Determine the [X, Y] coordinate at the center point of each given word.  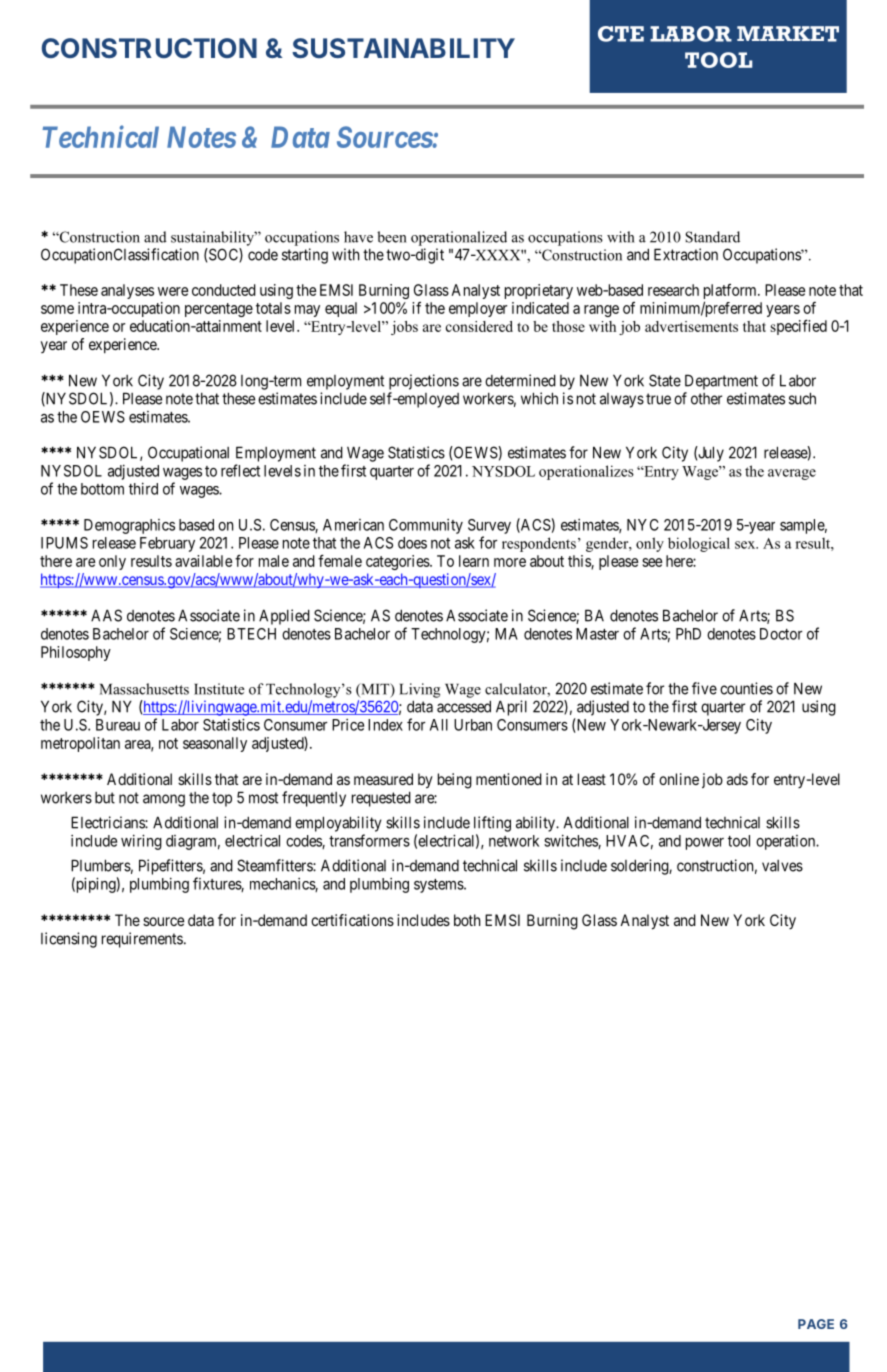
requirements [142, 940]
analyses [127, 291]
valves [782, 866]
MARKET [788, 34]
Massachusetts [144, 689]
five [704, 688]
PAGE [816, 1324]
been [392, 237]
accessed [464, 706]
